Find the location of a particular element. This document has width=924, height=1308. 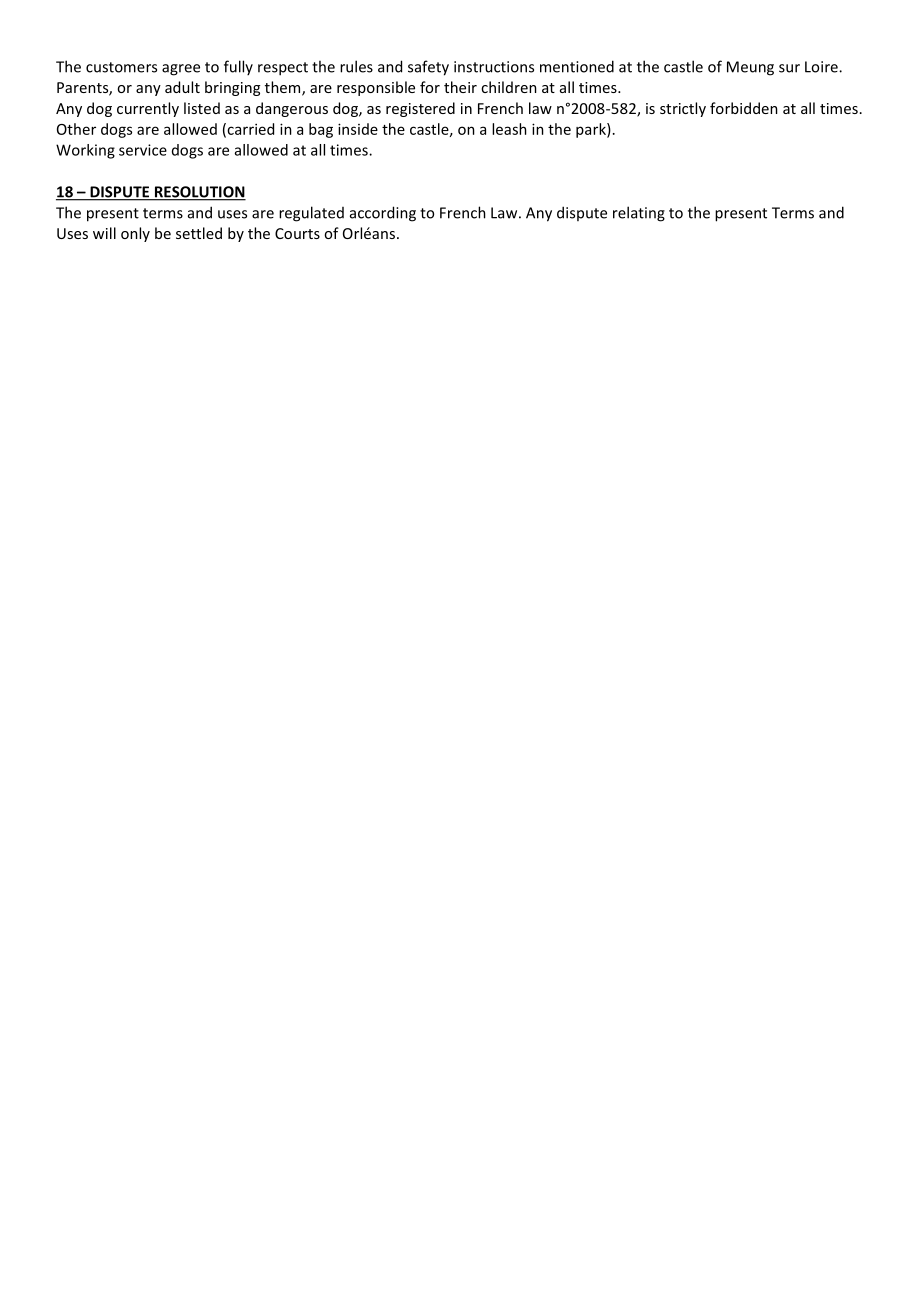

Other is located at coordinates (76, 129).
